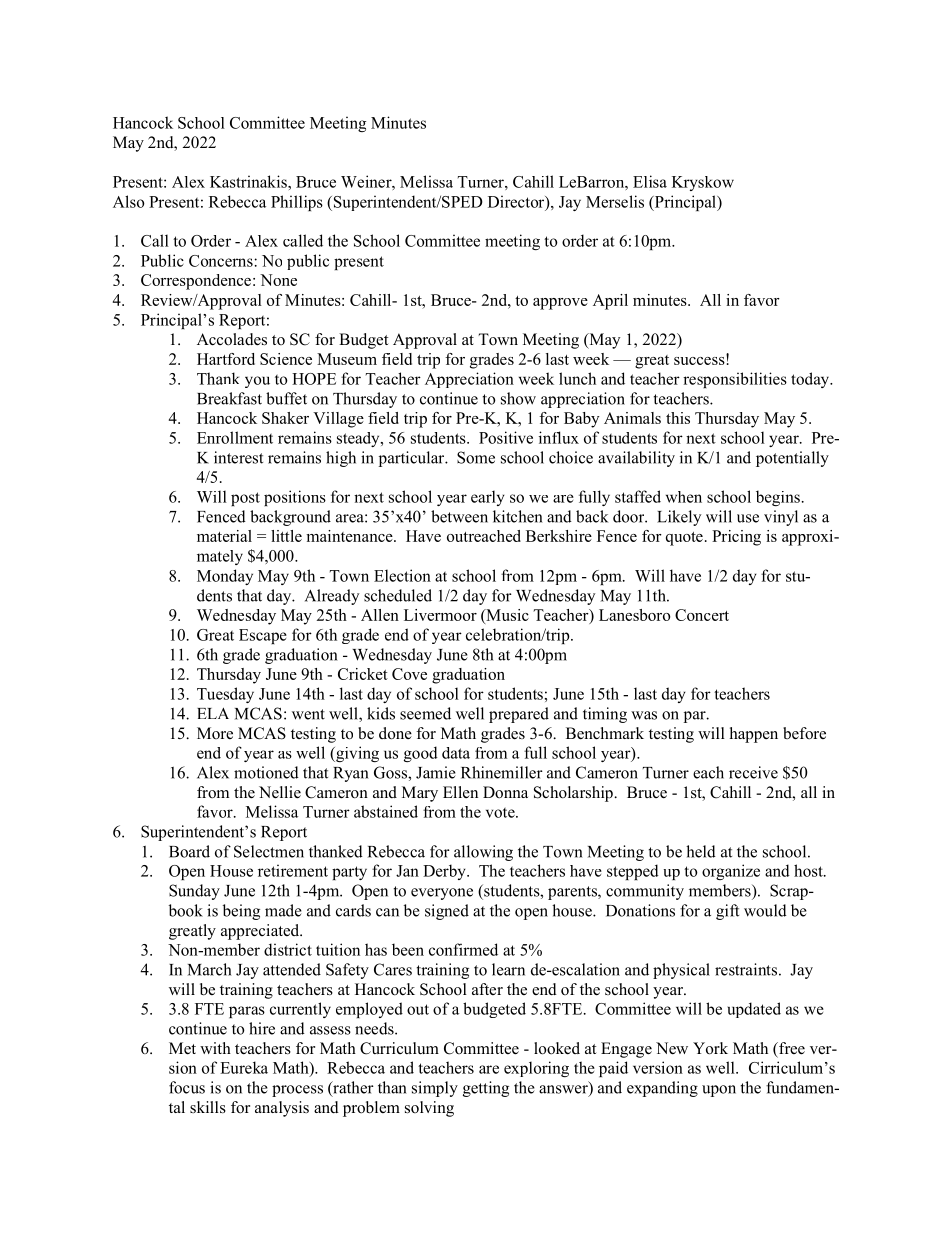 Image resolution: width=952 pixels, height=1233 pixels. What do you see at coordinates (650, 181) in the screenshot?
I see `Elisa` at bounding box center [650, 181].
